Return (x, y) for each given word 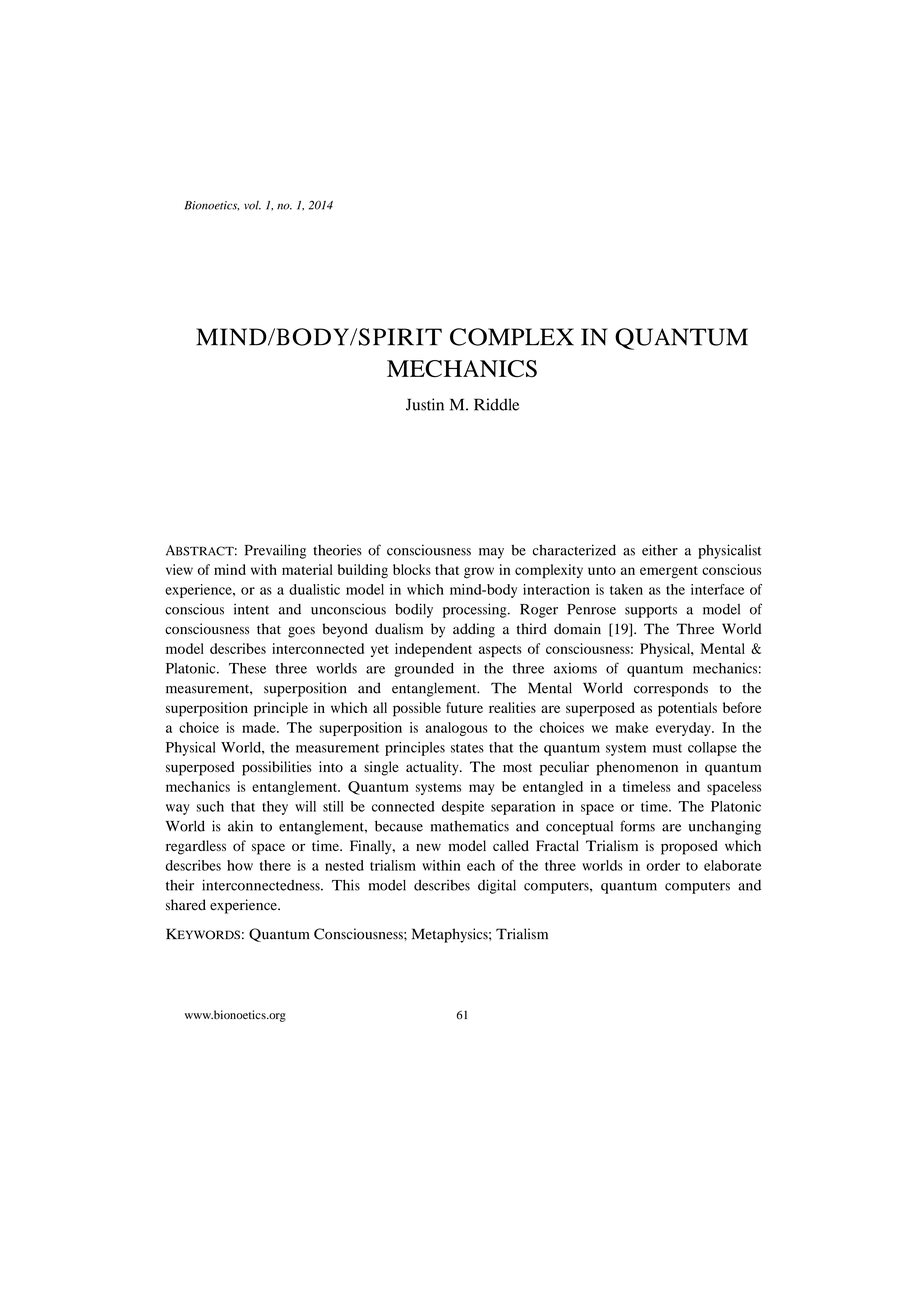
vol (252, 205)
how (240, 865)
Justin (425, 404)
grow (479, 573)
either (660, 550)
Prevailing (275, 551)
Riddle (496, 404)
